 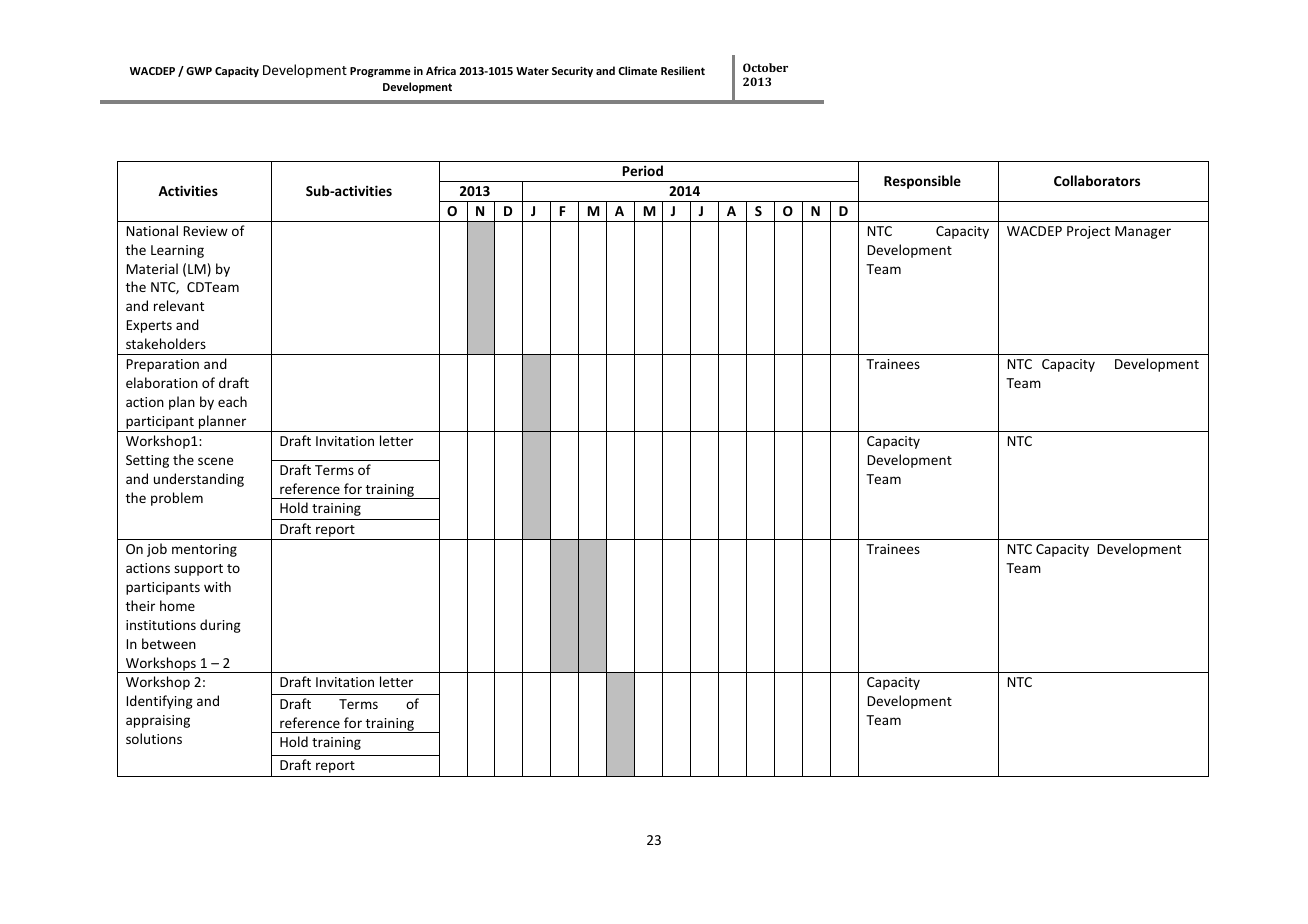 What do you see at coordinates (215, 461) in the screenshot?
I see `scene` at bounding box center [215, 461].
